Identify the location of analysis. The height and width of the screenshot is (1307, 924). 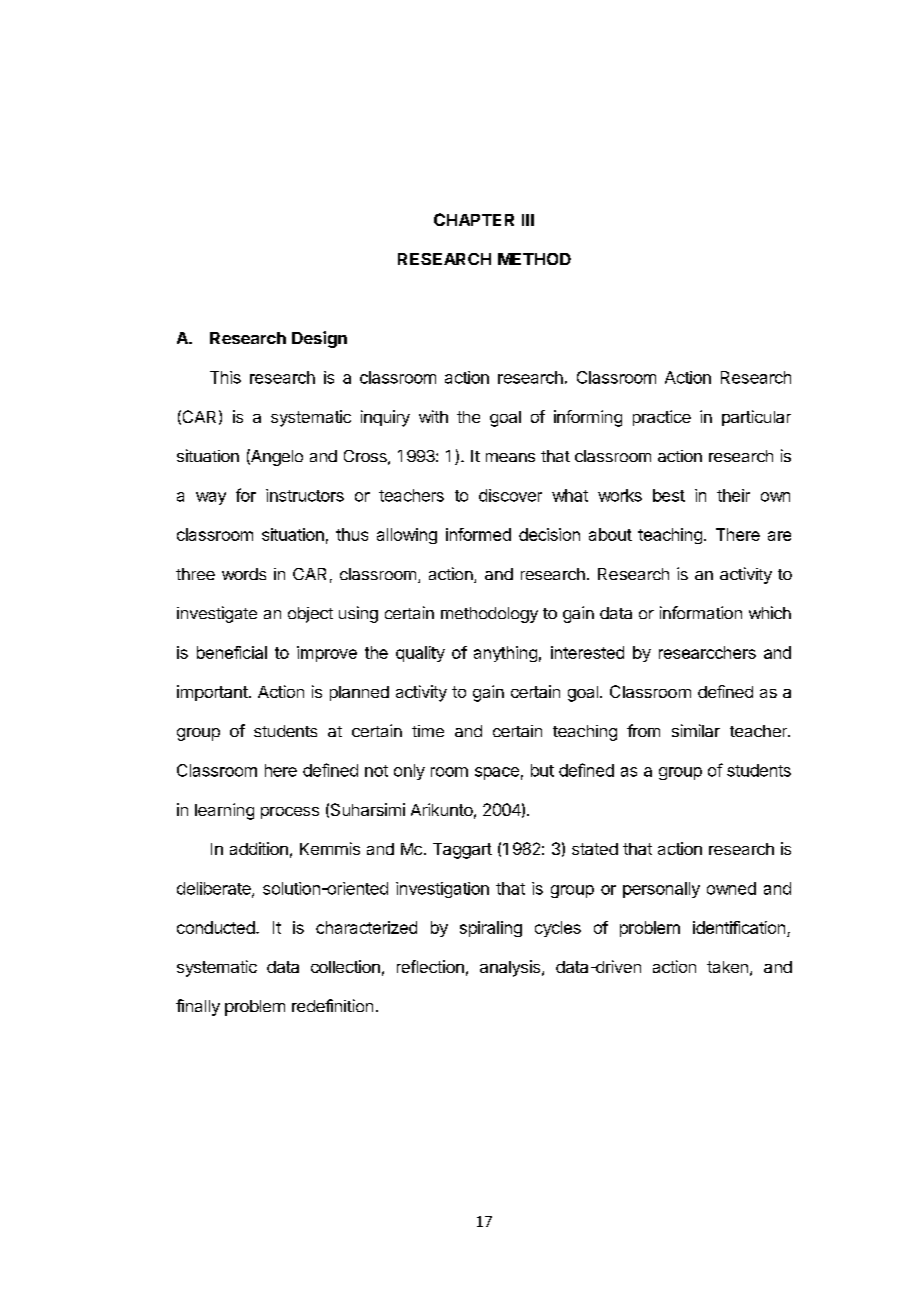
(511, 968).
